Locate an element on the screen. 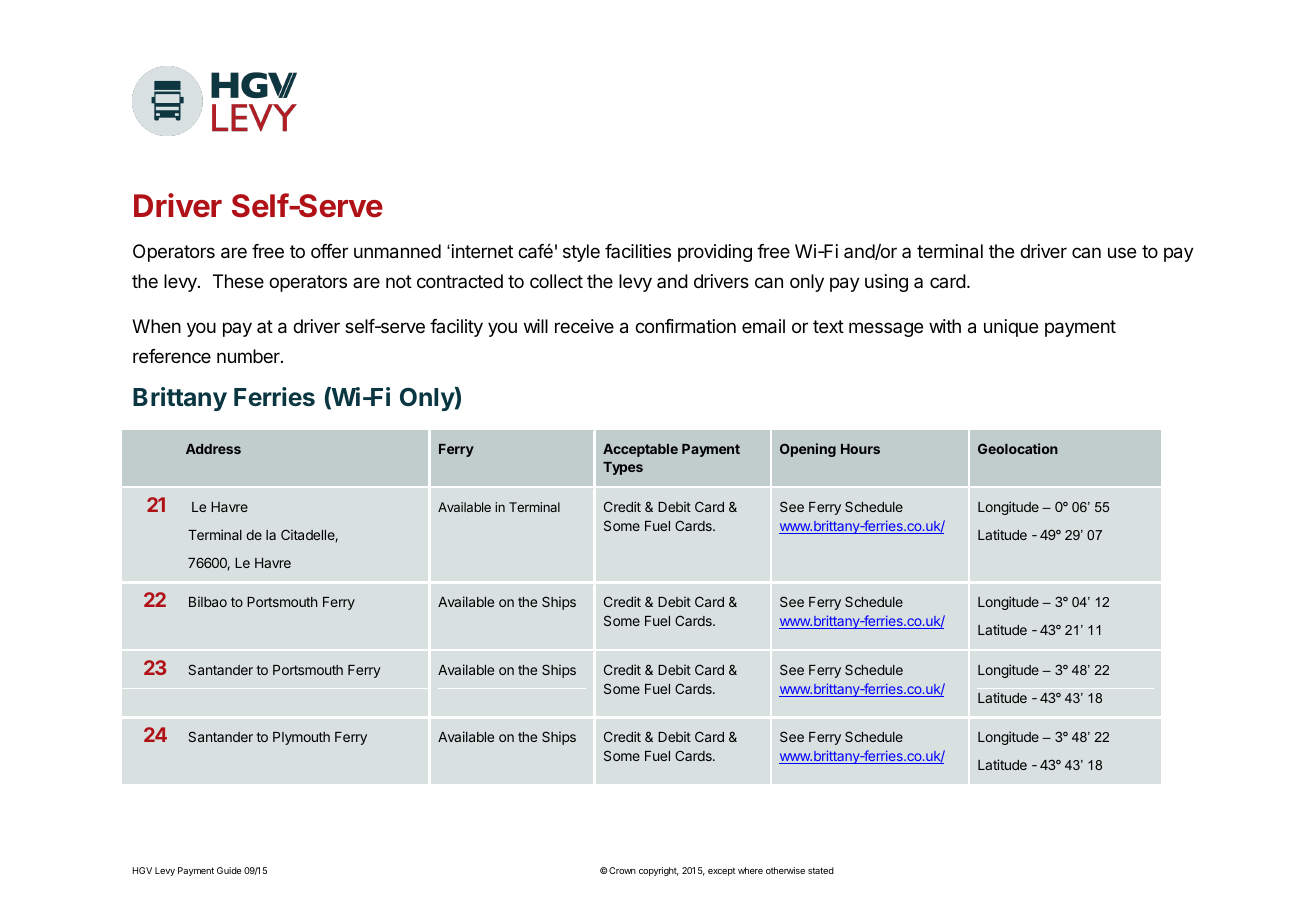 The height and width of the screenshot is (924, 1308). Plymouth is located at coordinates (301, 738).
